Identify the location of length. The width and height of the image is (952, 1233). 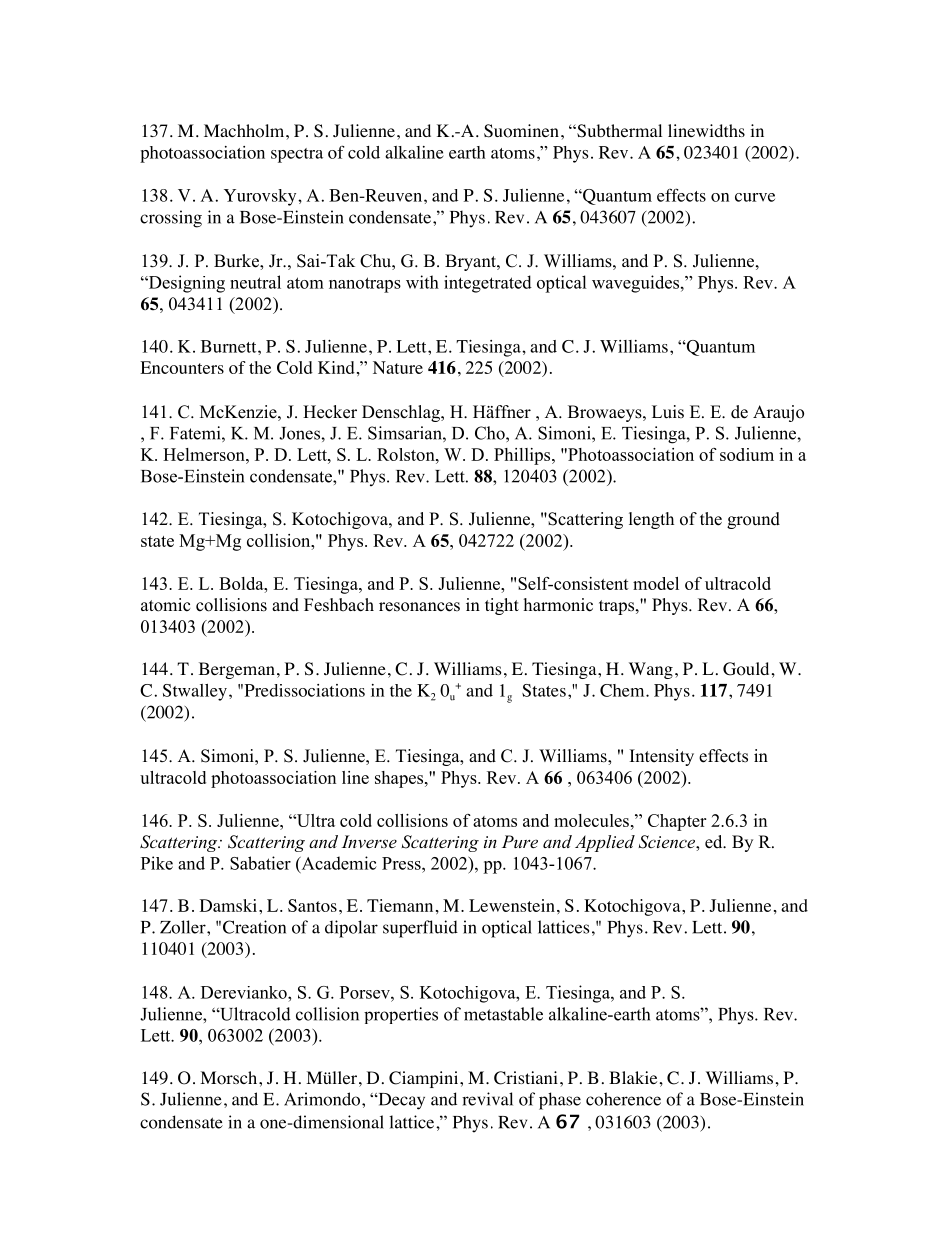
(651, 520).
